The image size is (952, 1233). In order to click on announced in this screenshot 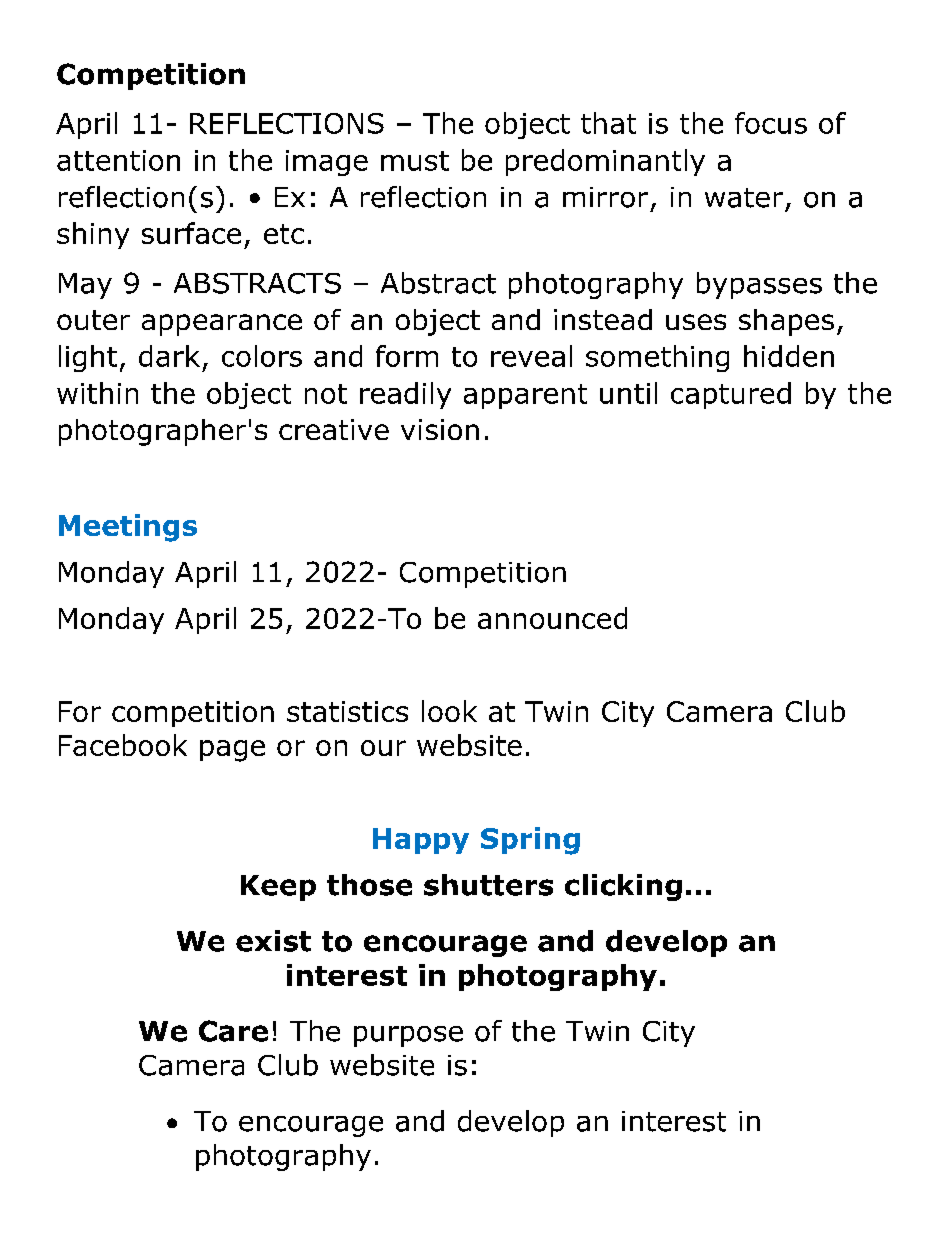, I will do `click(552, 618)`.
